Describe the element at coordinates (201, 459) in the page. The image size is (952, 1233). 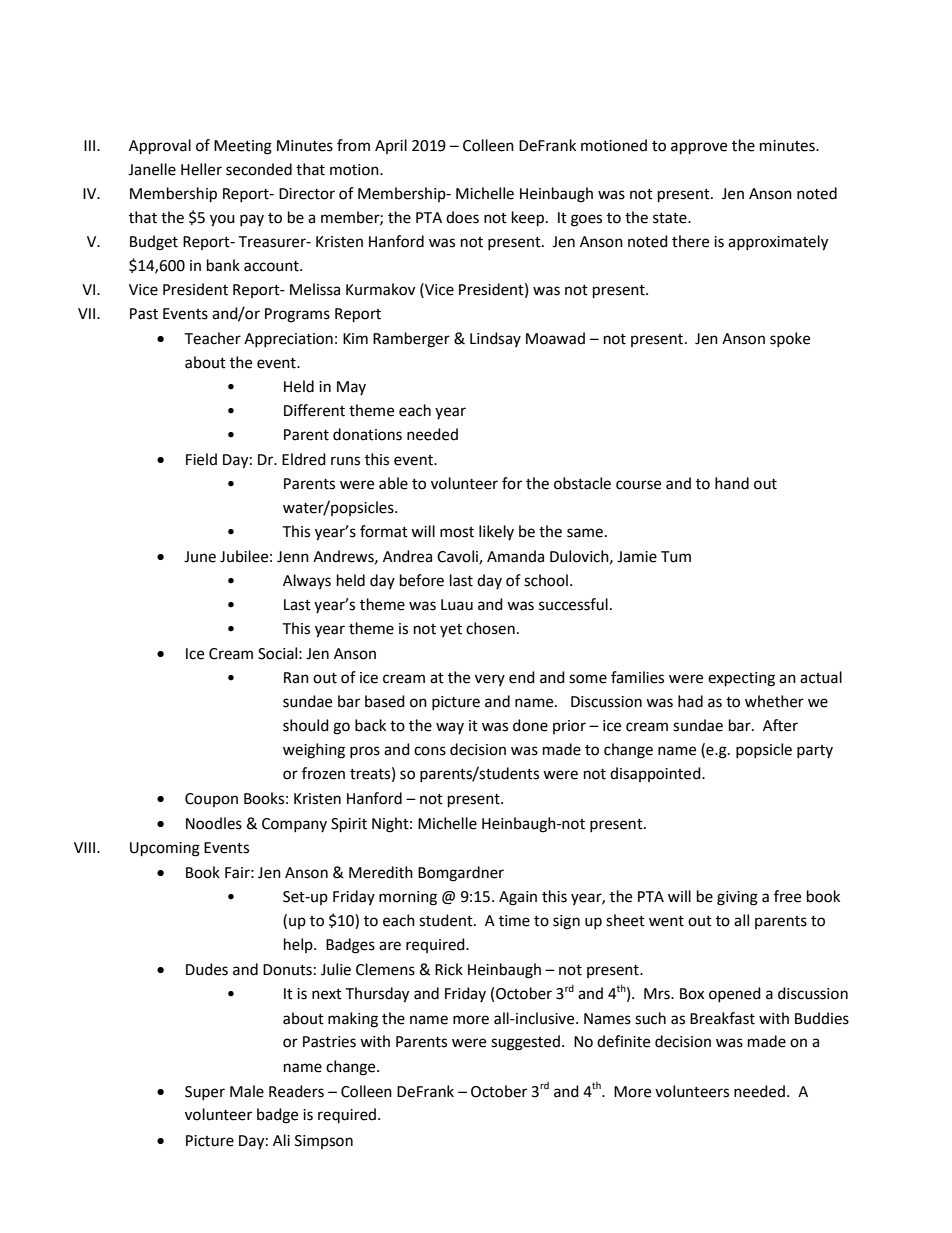
I see `Field` at that location.
